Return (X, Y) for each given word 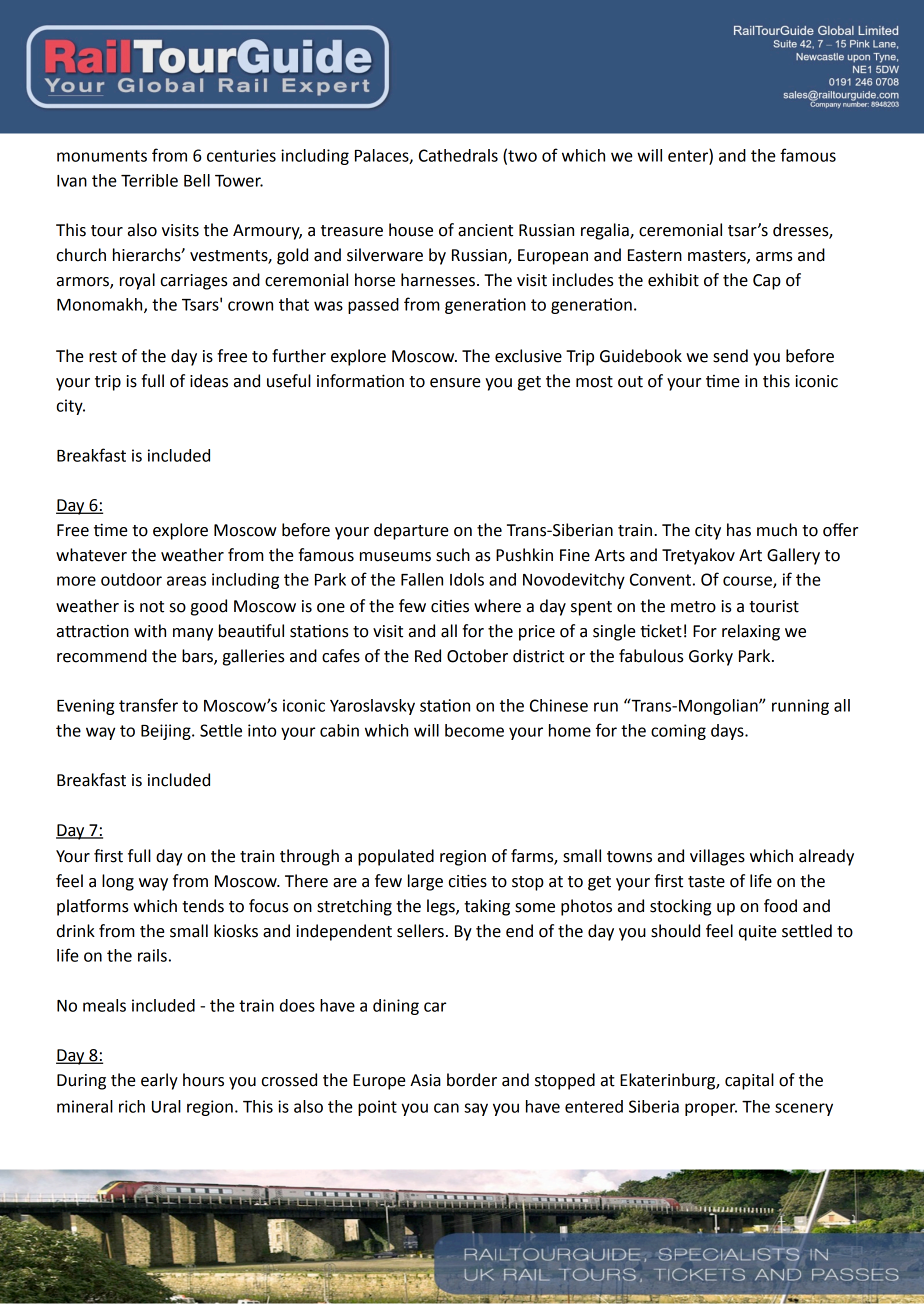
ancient (485, 230)
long (118, 882)
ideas (209, 381)
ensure (455, 383)
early (159, 1081)
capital (749, 1081)
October (477, 656)
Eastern (655, 255)
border (472, 1080)
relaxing (751, 632)
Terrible (149, 180)
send (730, 356)
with (150, 631)
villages (717, 857)
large (425, 882)
